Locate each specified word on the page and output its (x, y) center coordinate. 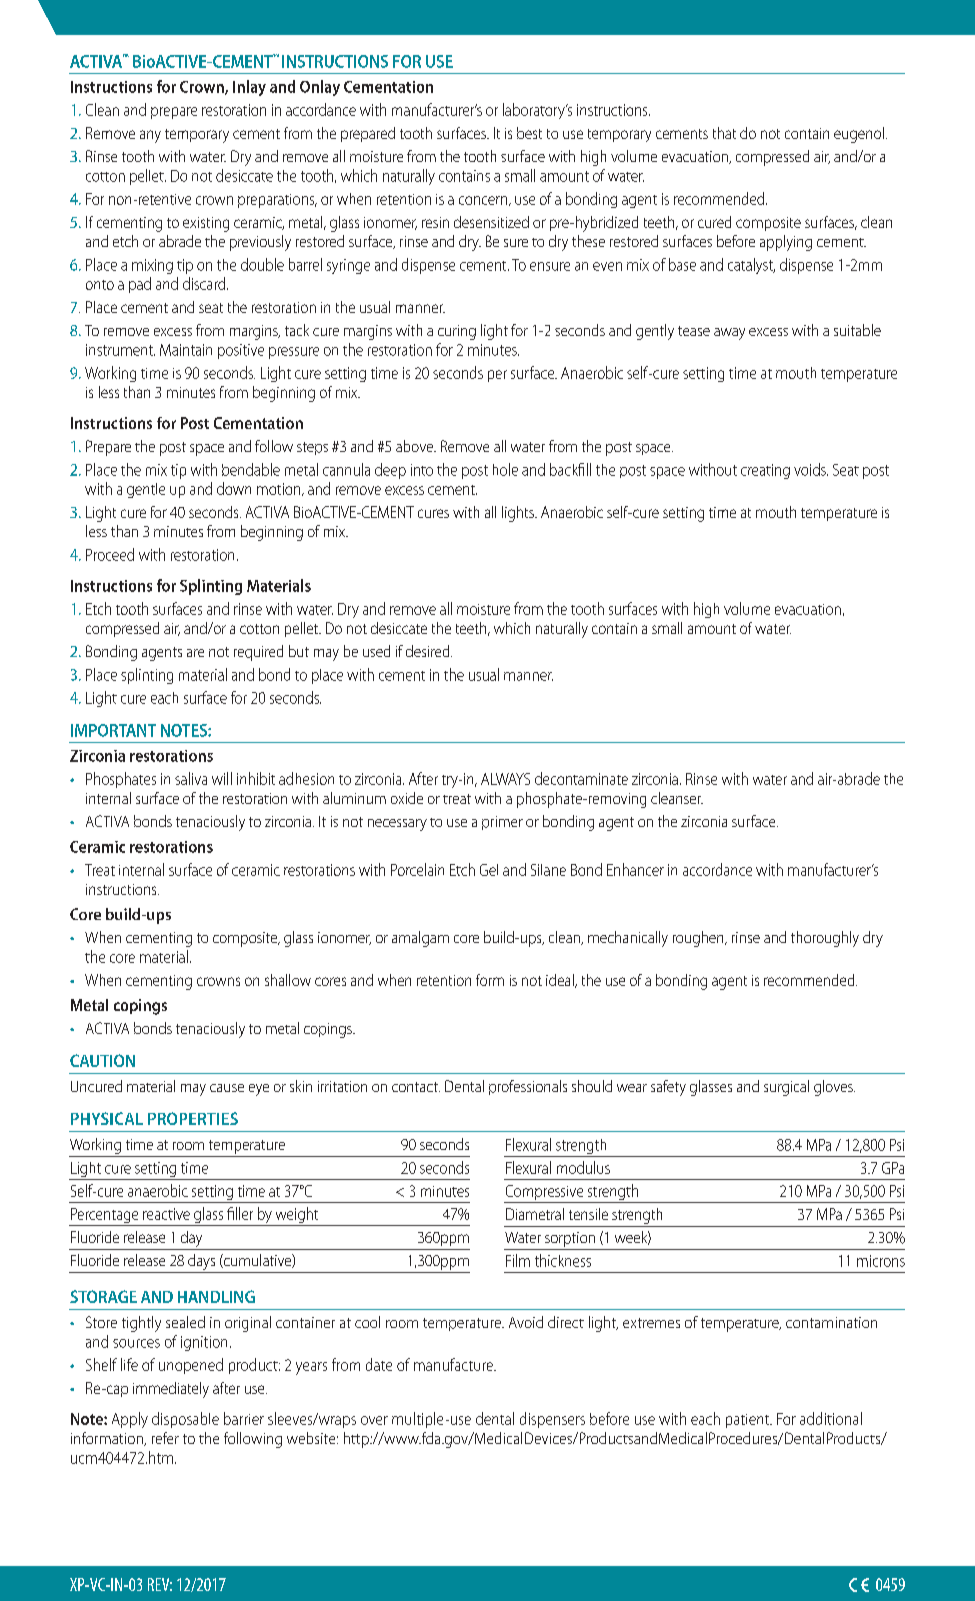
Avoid (526, 1322)
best (529, 133)
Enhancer (635, 869)
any (150, 136)
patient (749, 1421)
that (724, 133)
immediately (171, 1390)
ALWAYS (505, 779)
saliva (191, 778)
